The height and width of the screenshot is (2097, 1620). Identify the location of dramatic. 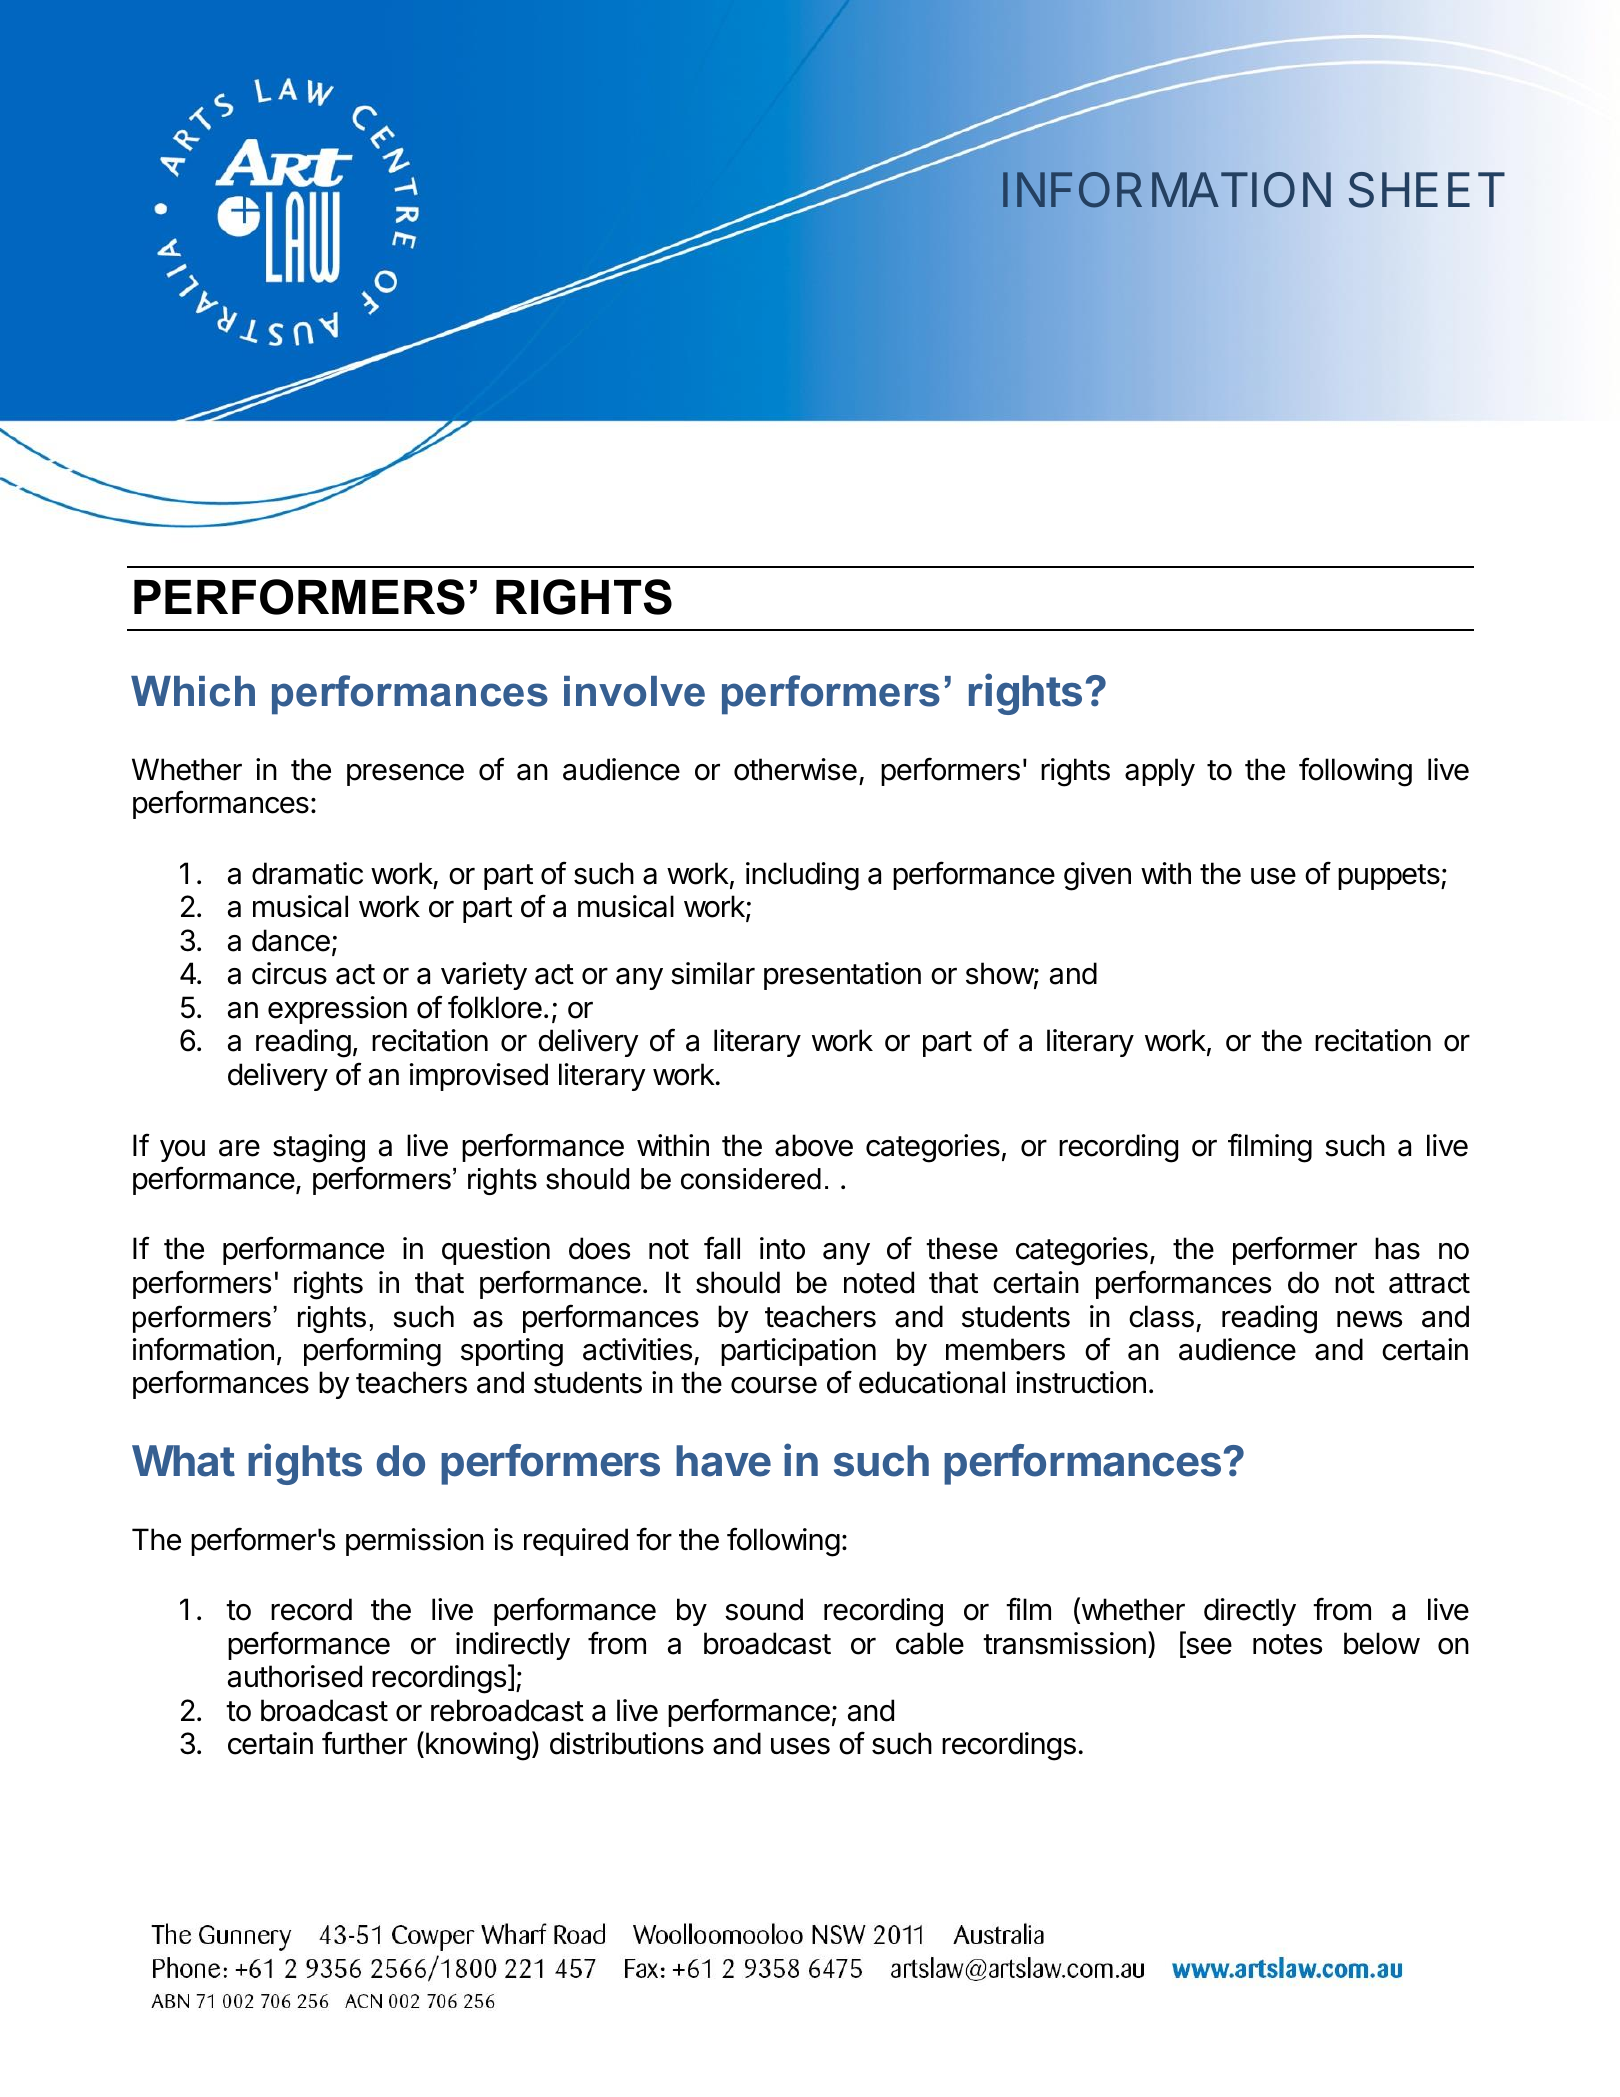
(307, 873).
